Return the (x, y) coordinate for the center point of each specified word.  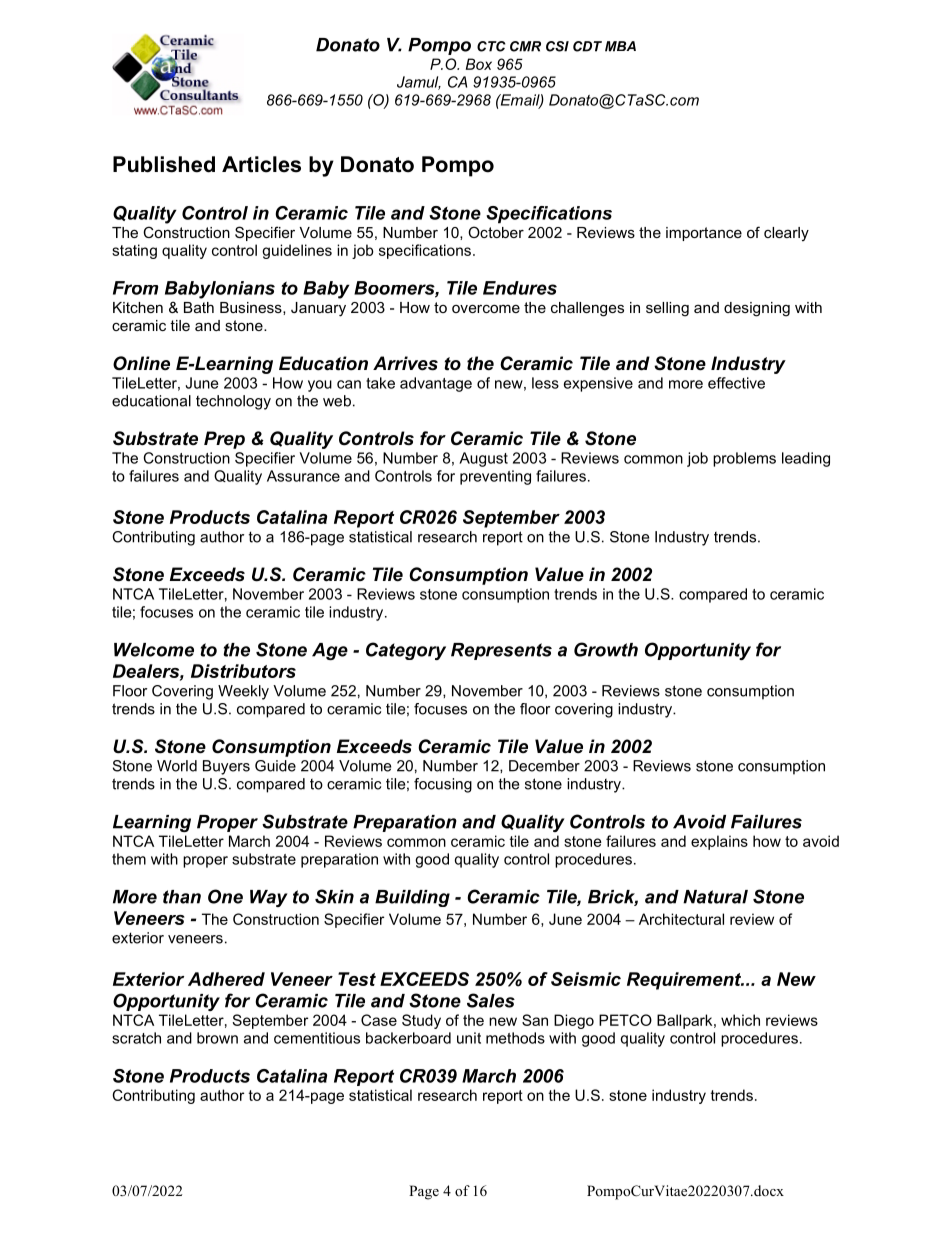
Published (164, 164)
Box (479, 64)
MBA (620, 46)
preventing (495, 477)
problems (744, 459)
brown (217, 1038)
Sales (491, 1000)
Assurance (303, 476)
